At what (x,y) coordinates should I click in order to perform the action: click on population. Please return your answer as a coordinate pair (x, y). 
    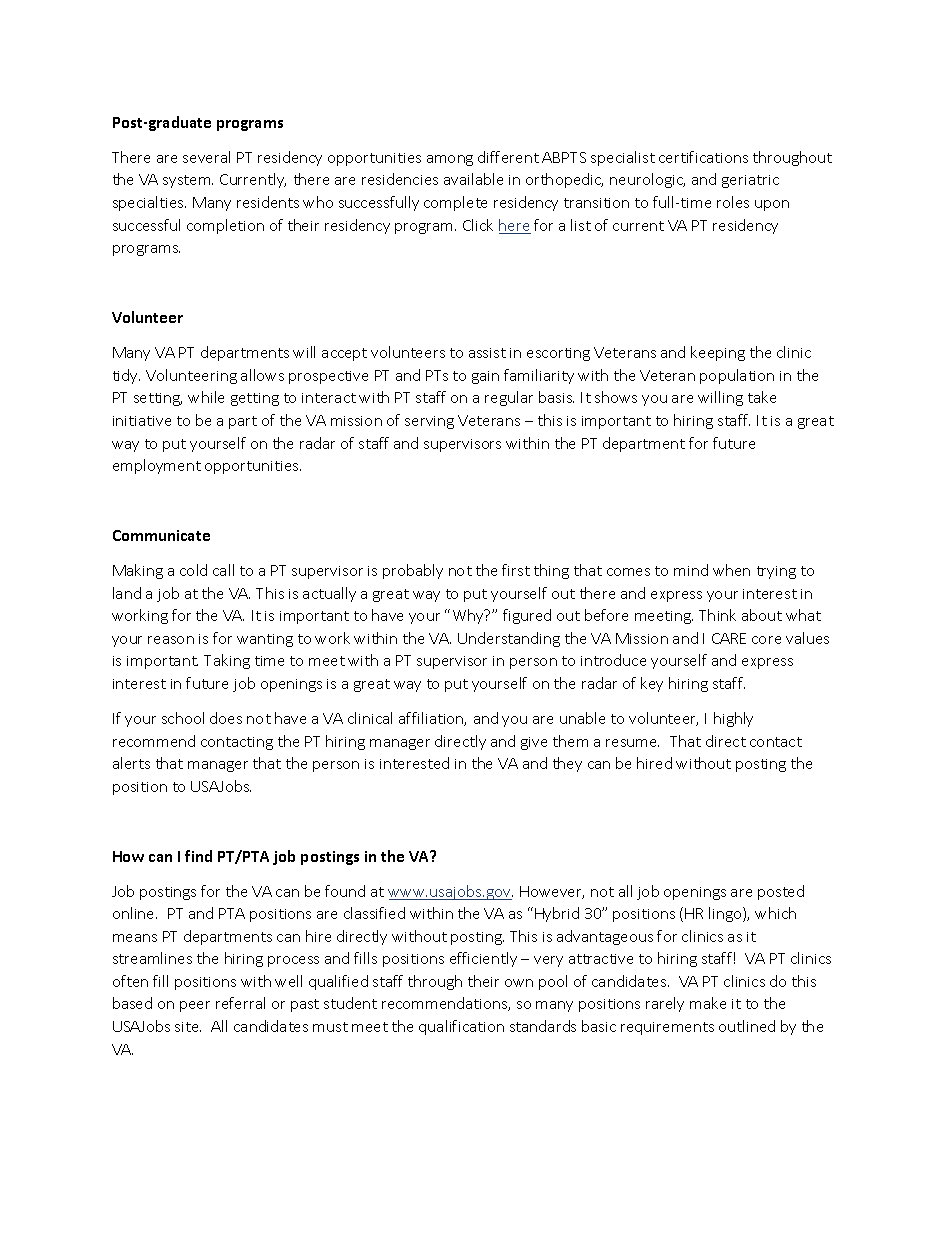
    Looking at the image, I should click on (737, 376).
